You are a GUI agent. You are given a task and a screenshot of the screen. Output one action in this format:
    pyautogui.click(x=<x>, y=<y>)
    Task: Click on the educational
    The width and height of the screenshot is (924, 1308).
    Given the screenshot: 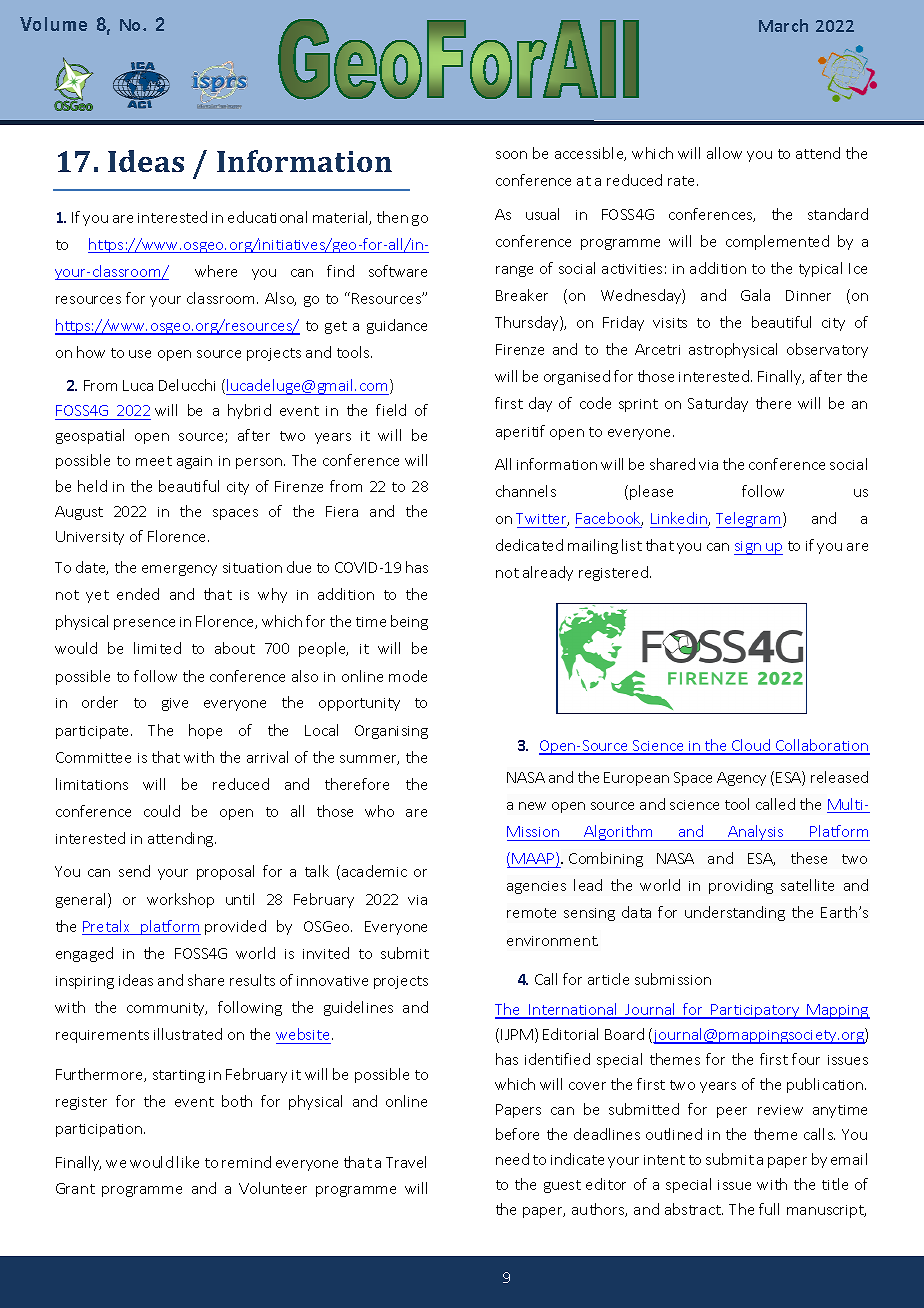 What is the action you would take?
    pyautogui.click(x=267, y=217)
